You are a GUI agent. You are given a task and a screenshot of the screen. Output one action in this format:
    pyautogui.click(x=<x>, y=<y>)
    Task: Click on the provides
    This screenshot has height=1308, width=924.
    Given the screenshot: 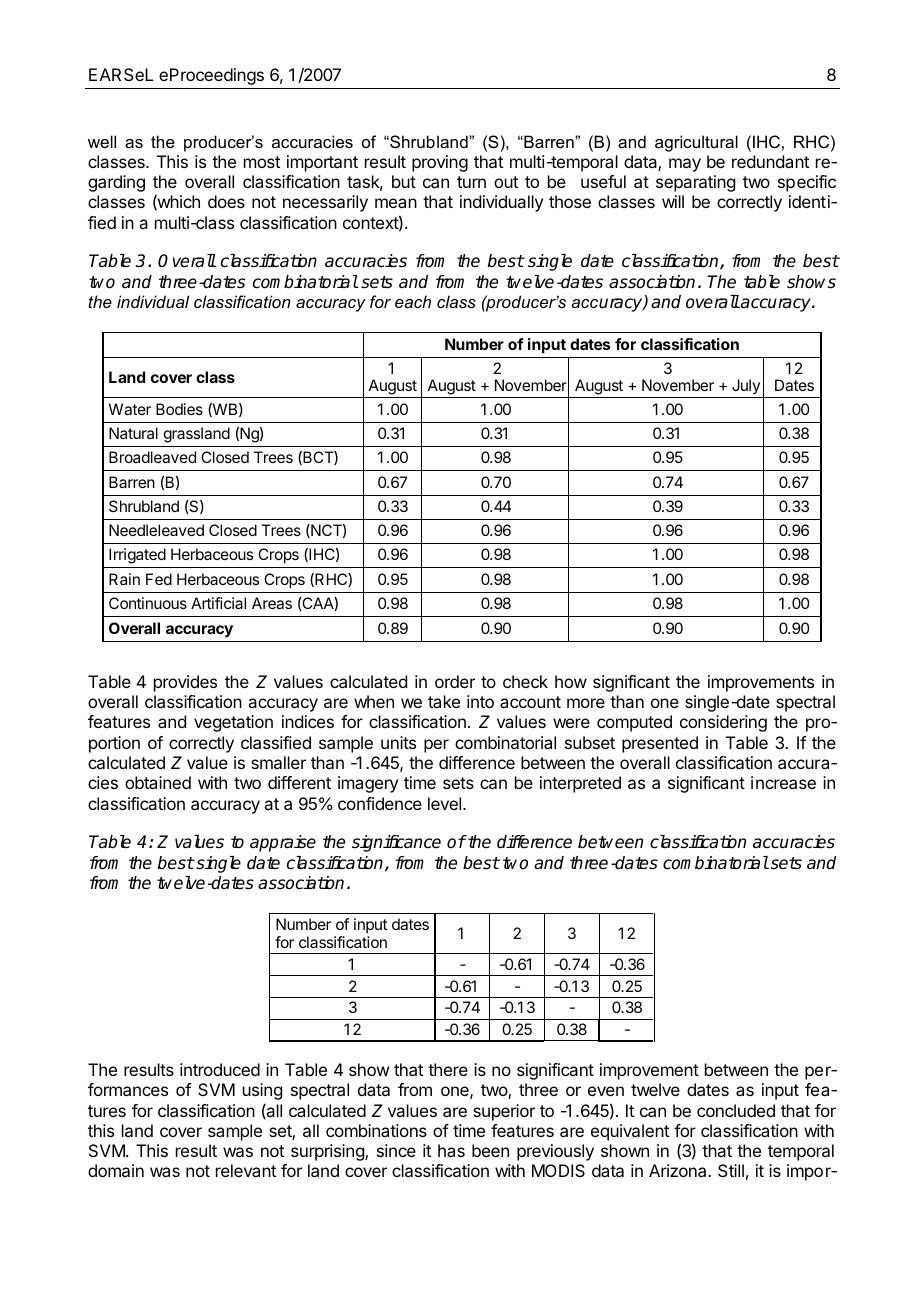 What is the action you would take?
    pyautogui.click(x=185, y=683)
